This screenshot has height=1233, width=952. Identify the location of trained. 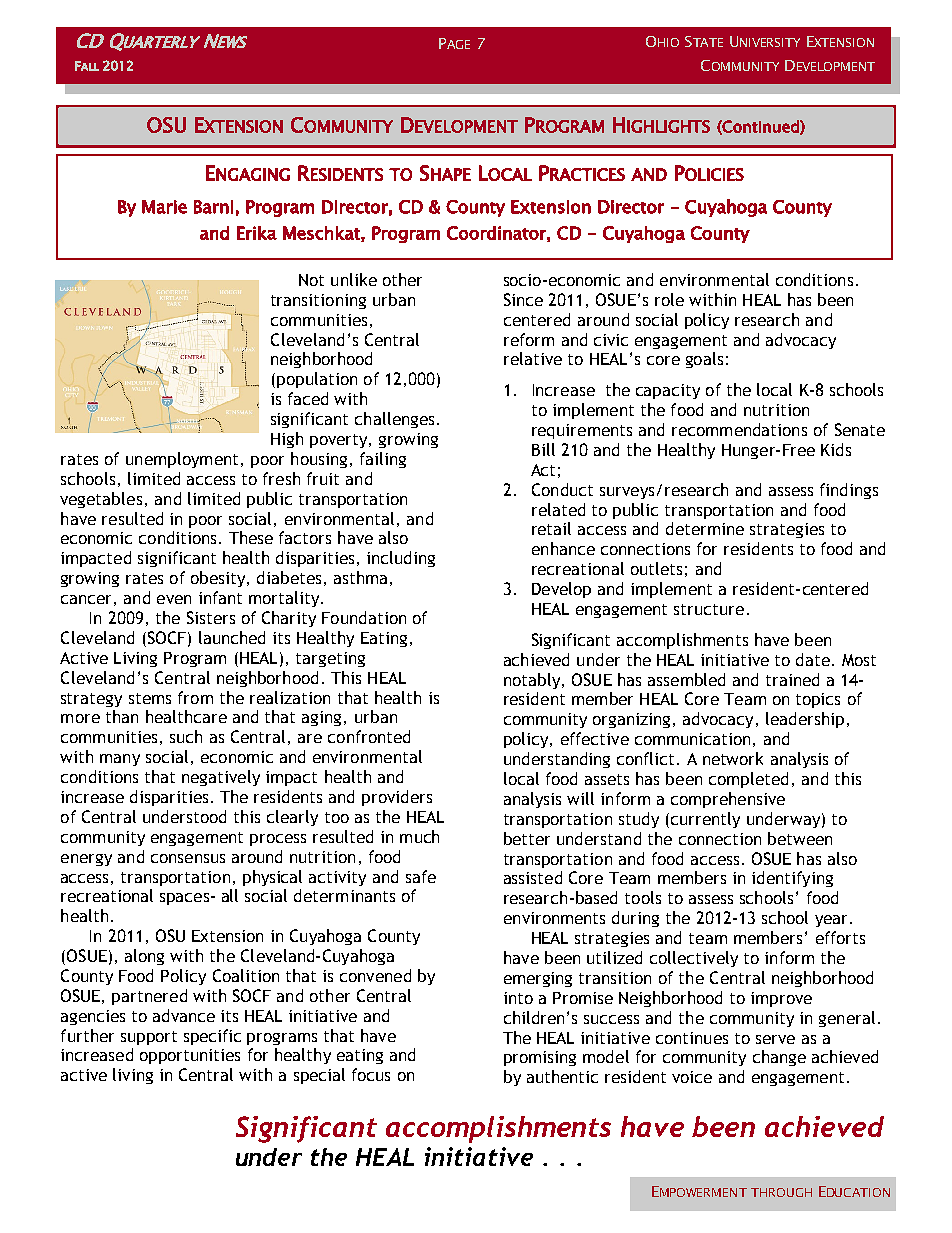
(792, 679).
